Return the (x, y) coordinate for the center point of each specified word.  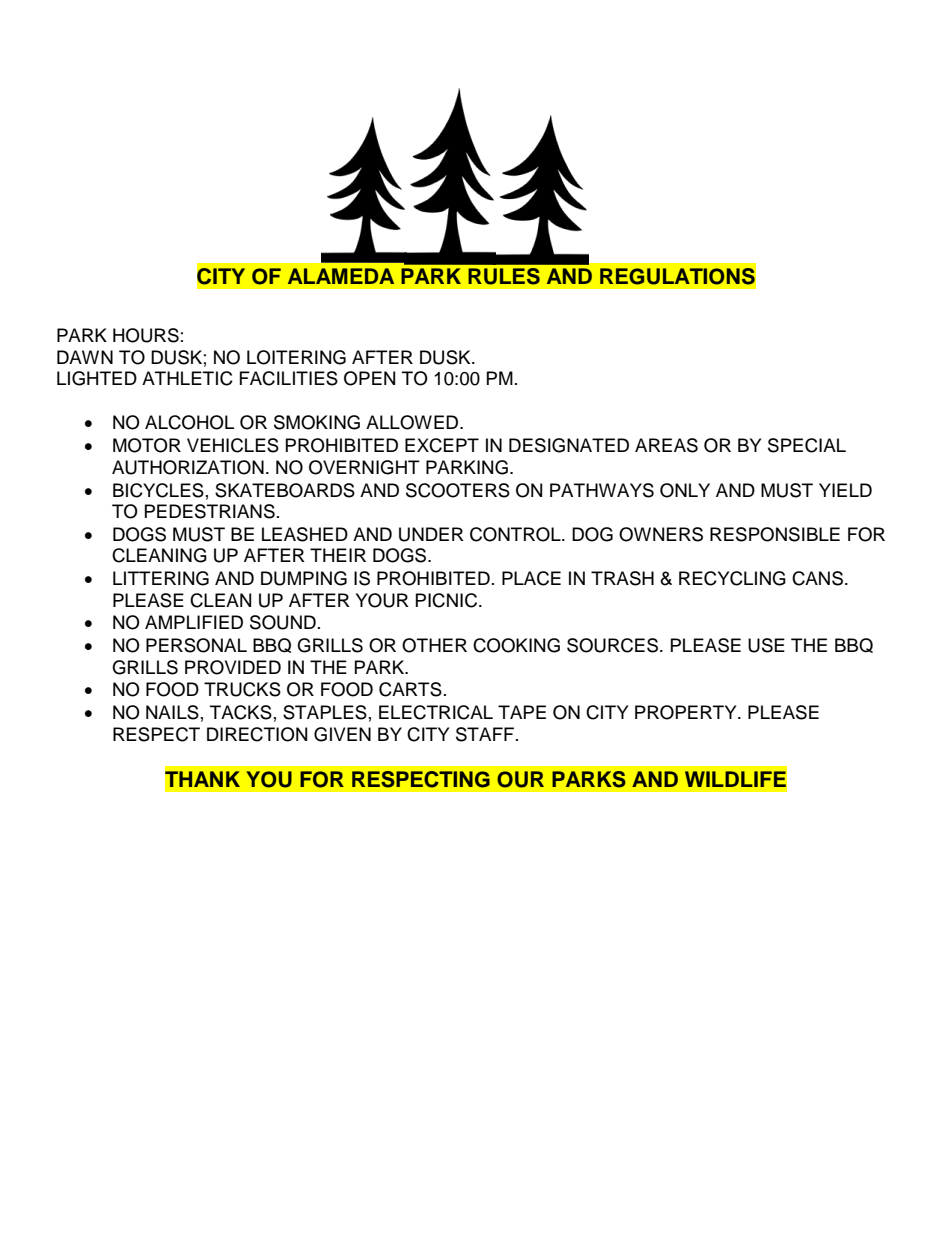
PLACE (531, 578)
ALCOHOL (189, 422)
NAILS (172, 712)
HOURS (146, 335)
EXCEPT (442, 445)
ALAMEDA (341, 276)
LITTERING (161, 578)
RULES (504, 276)
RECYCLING (732, 578)
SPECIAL (807, 445)
